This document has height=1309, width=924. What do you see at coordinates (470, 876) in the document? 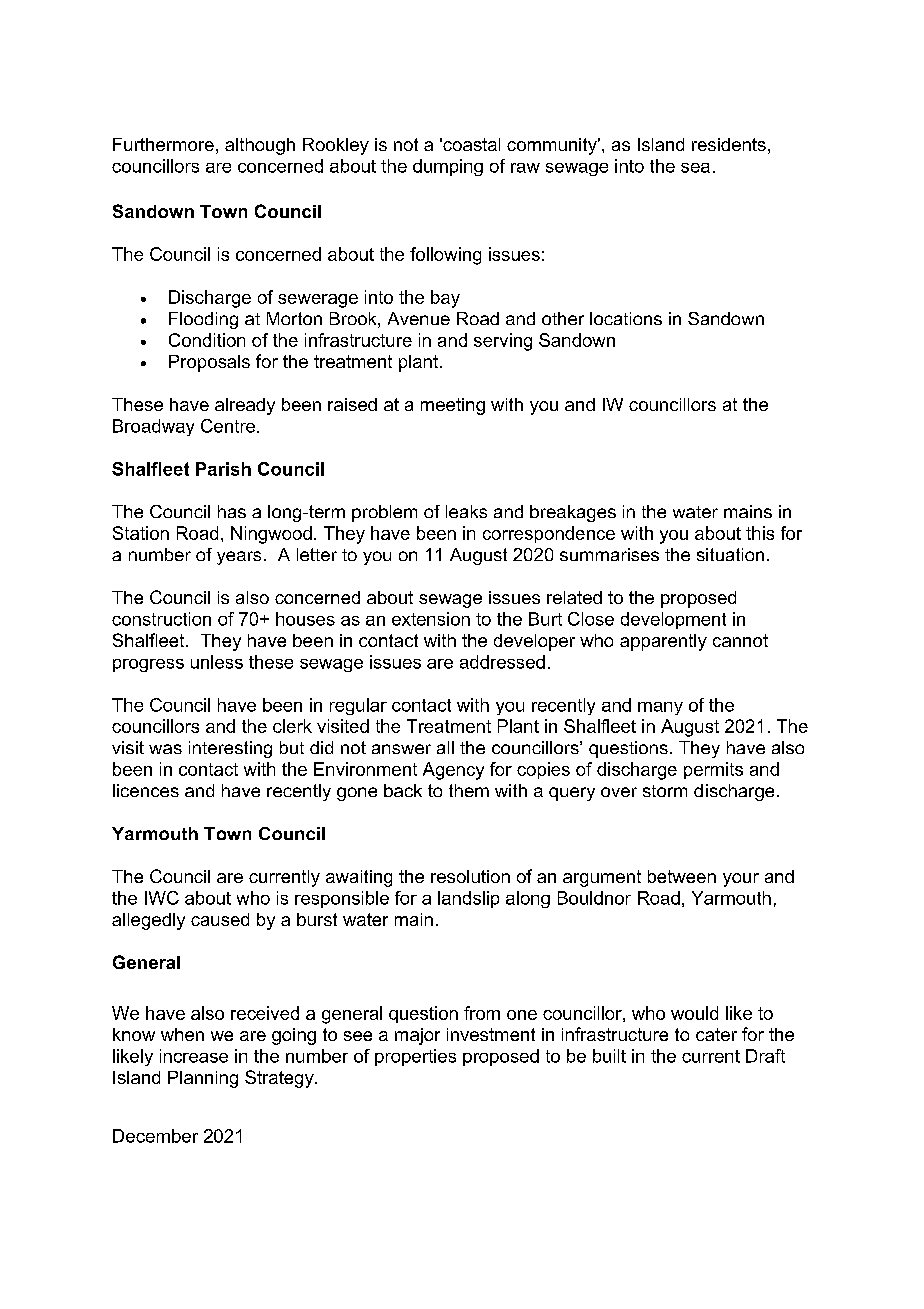
I see `resolution` at bounding box center [470, 876].
